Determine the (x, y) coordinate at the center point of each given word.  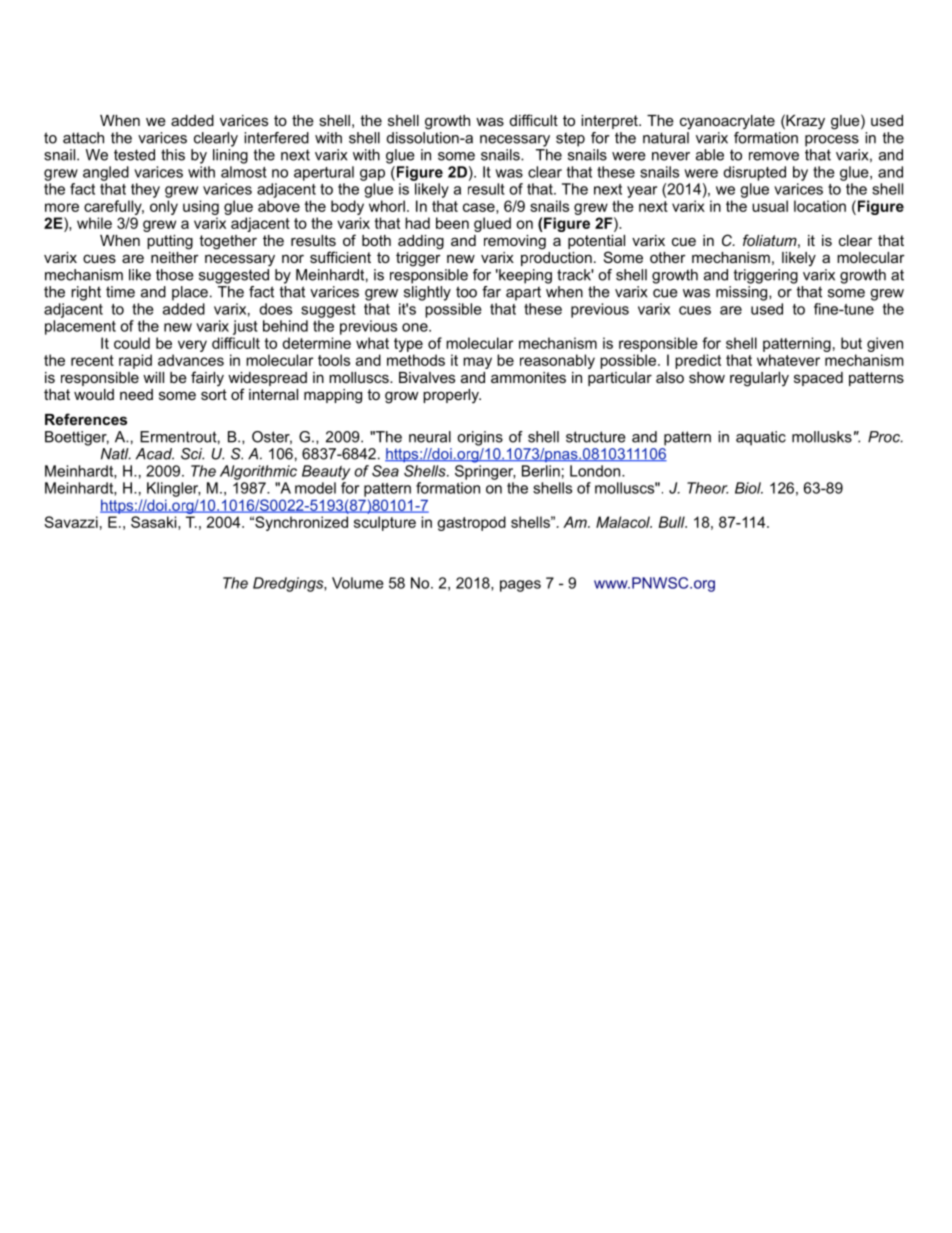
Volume (358, 583)
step (570, 139)
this (173, 155)
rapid (135, 361)
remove (774, 156)
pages (520, 586)
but (851, 343)
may (477, 363)
